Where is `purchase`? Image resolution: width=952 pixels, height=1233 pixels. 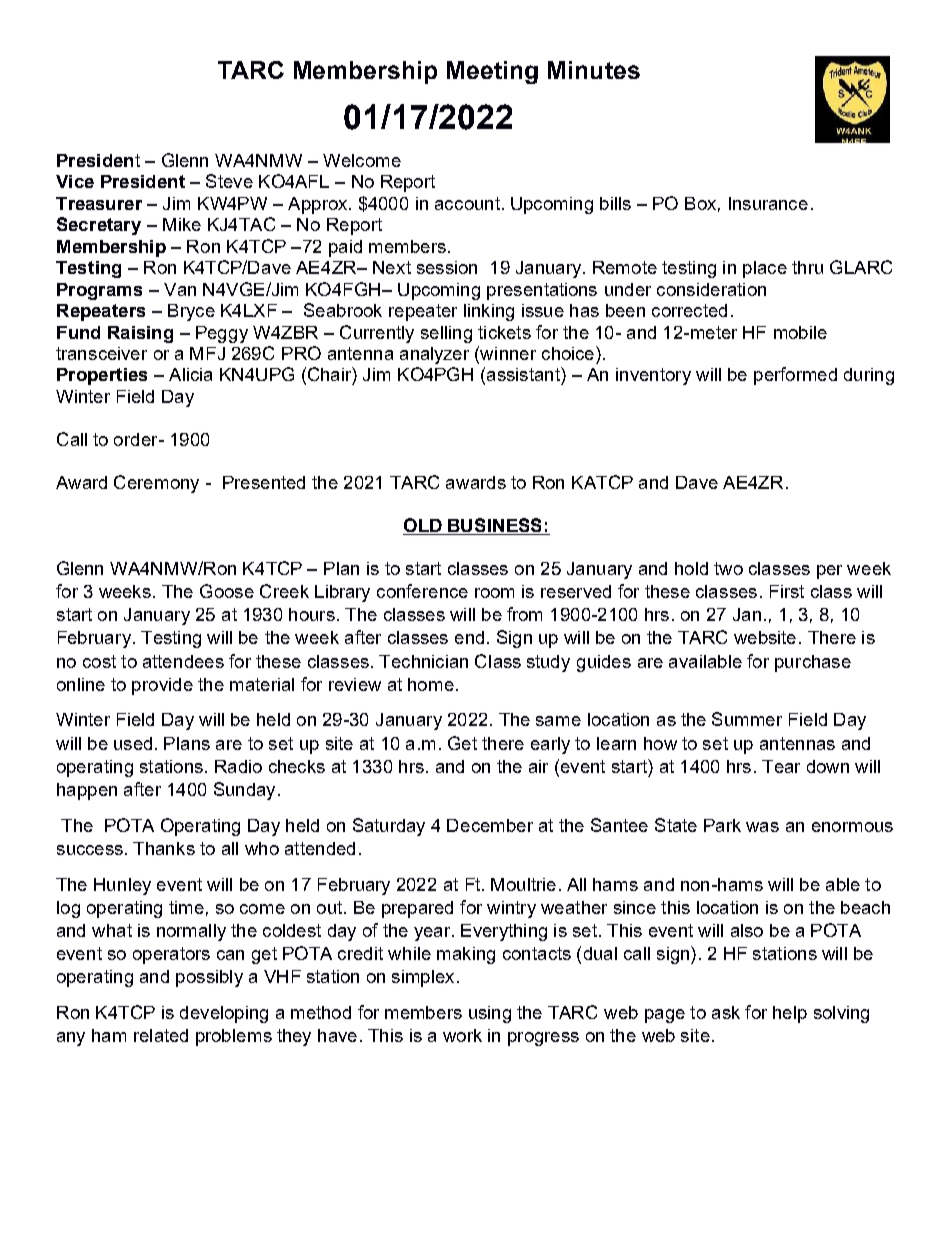
purchase is located at coordinates (813, 663).
